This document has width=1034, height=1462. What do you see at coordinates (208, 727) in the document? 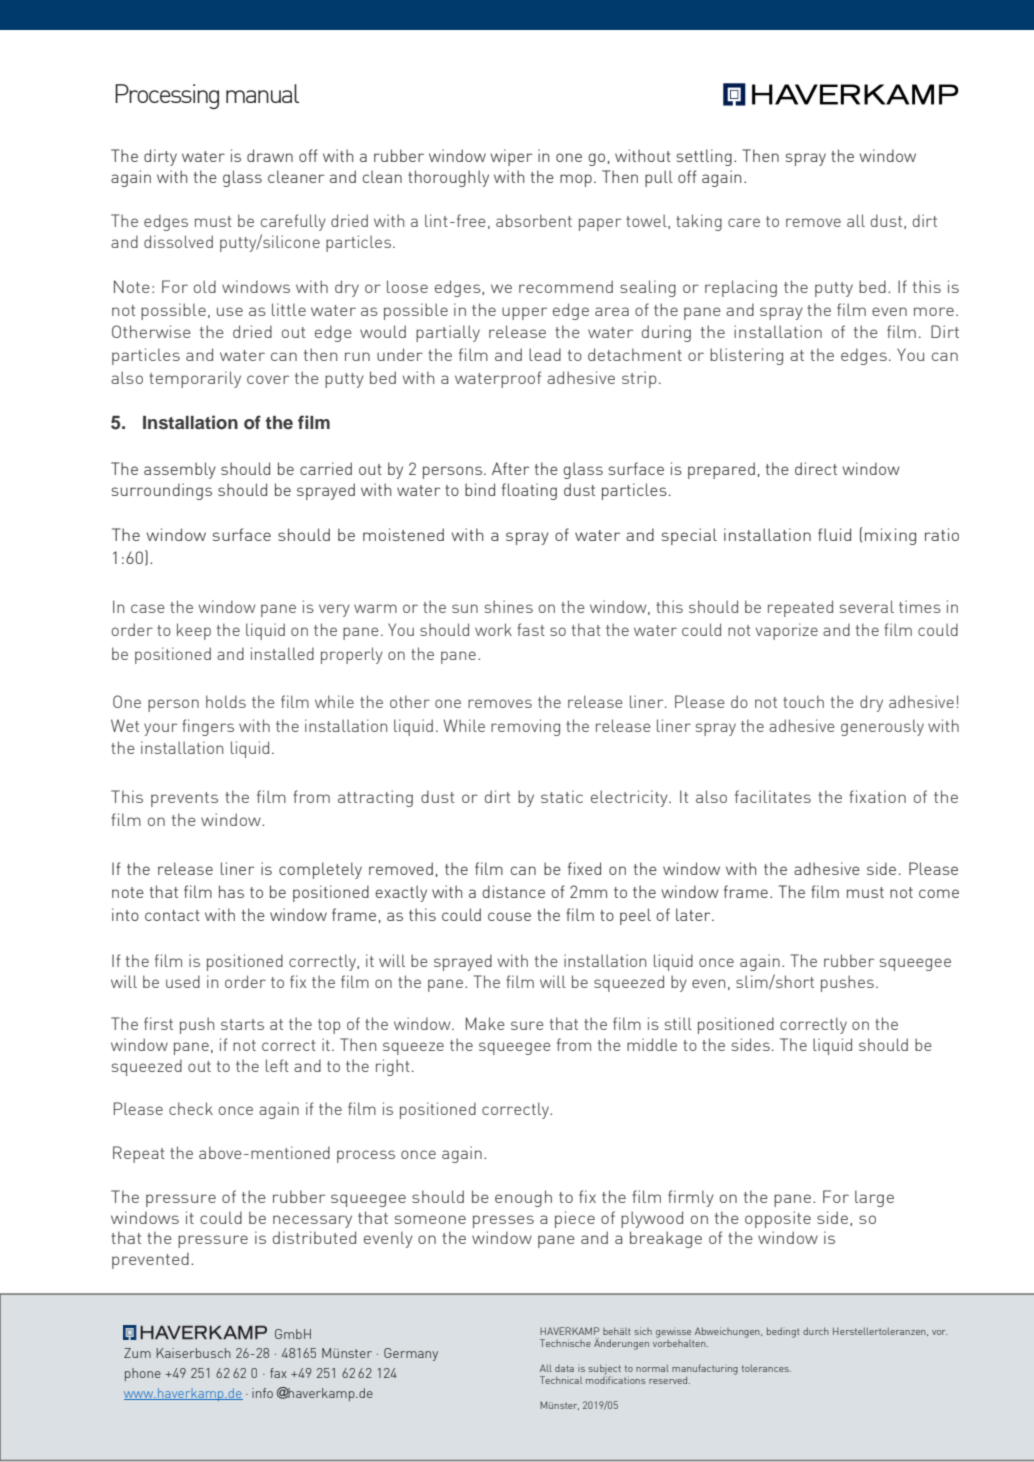
I see `fingers` at bounding box center [208, 727].
